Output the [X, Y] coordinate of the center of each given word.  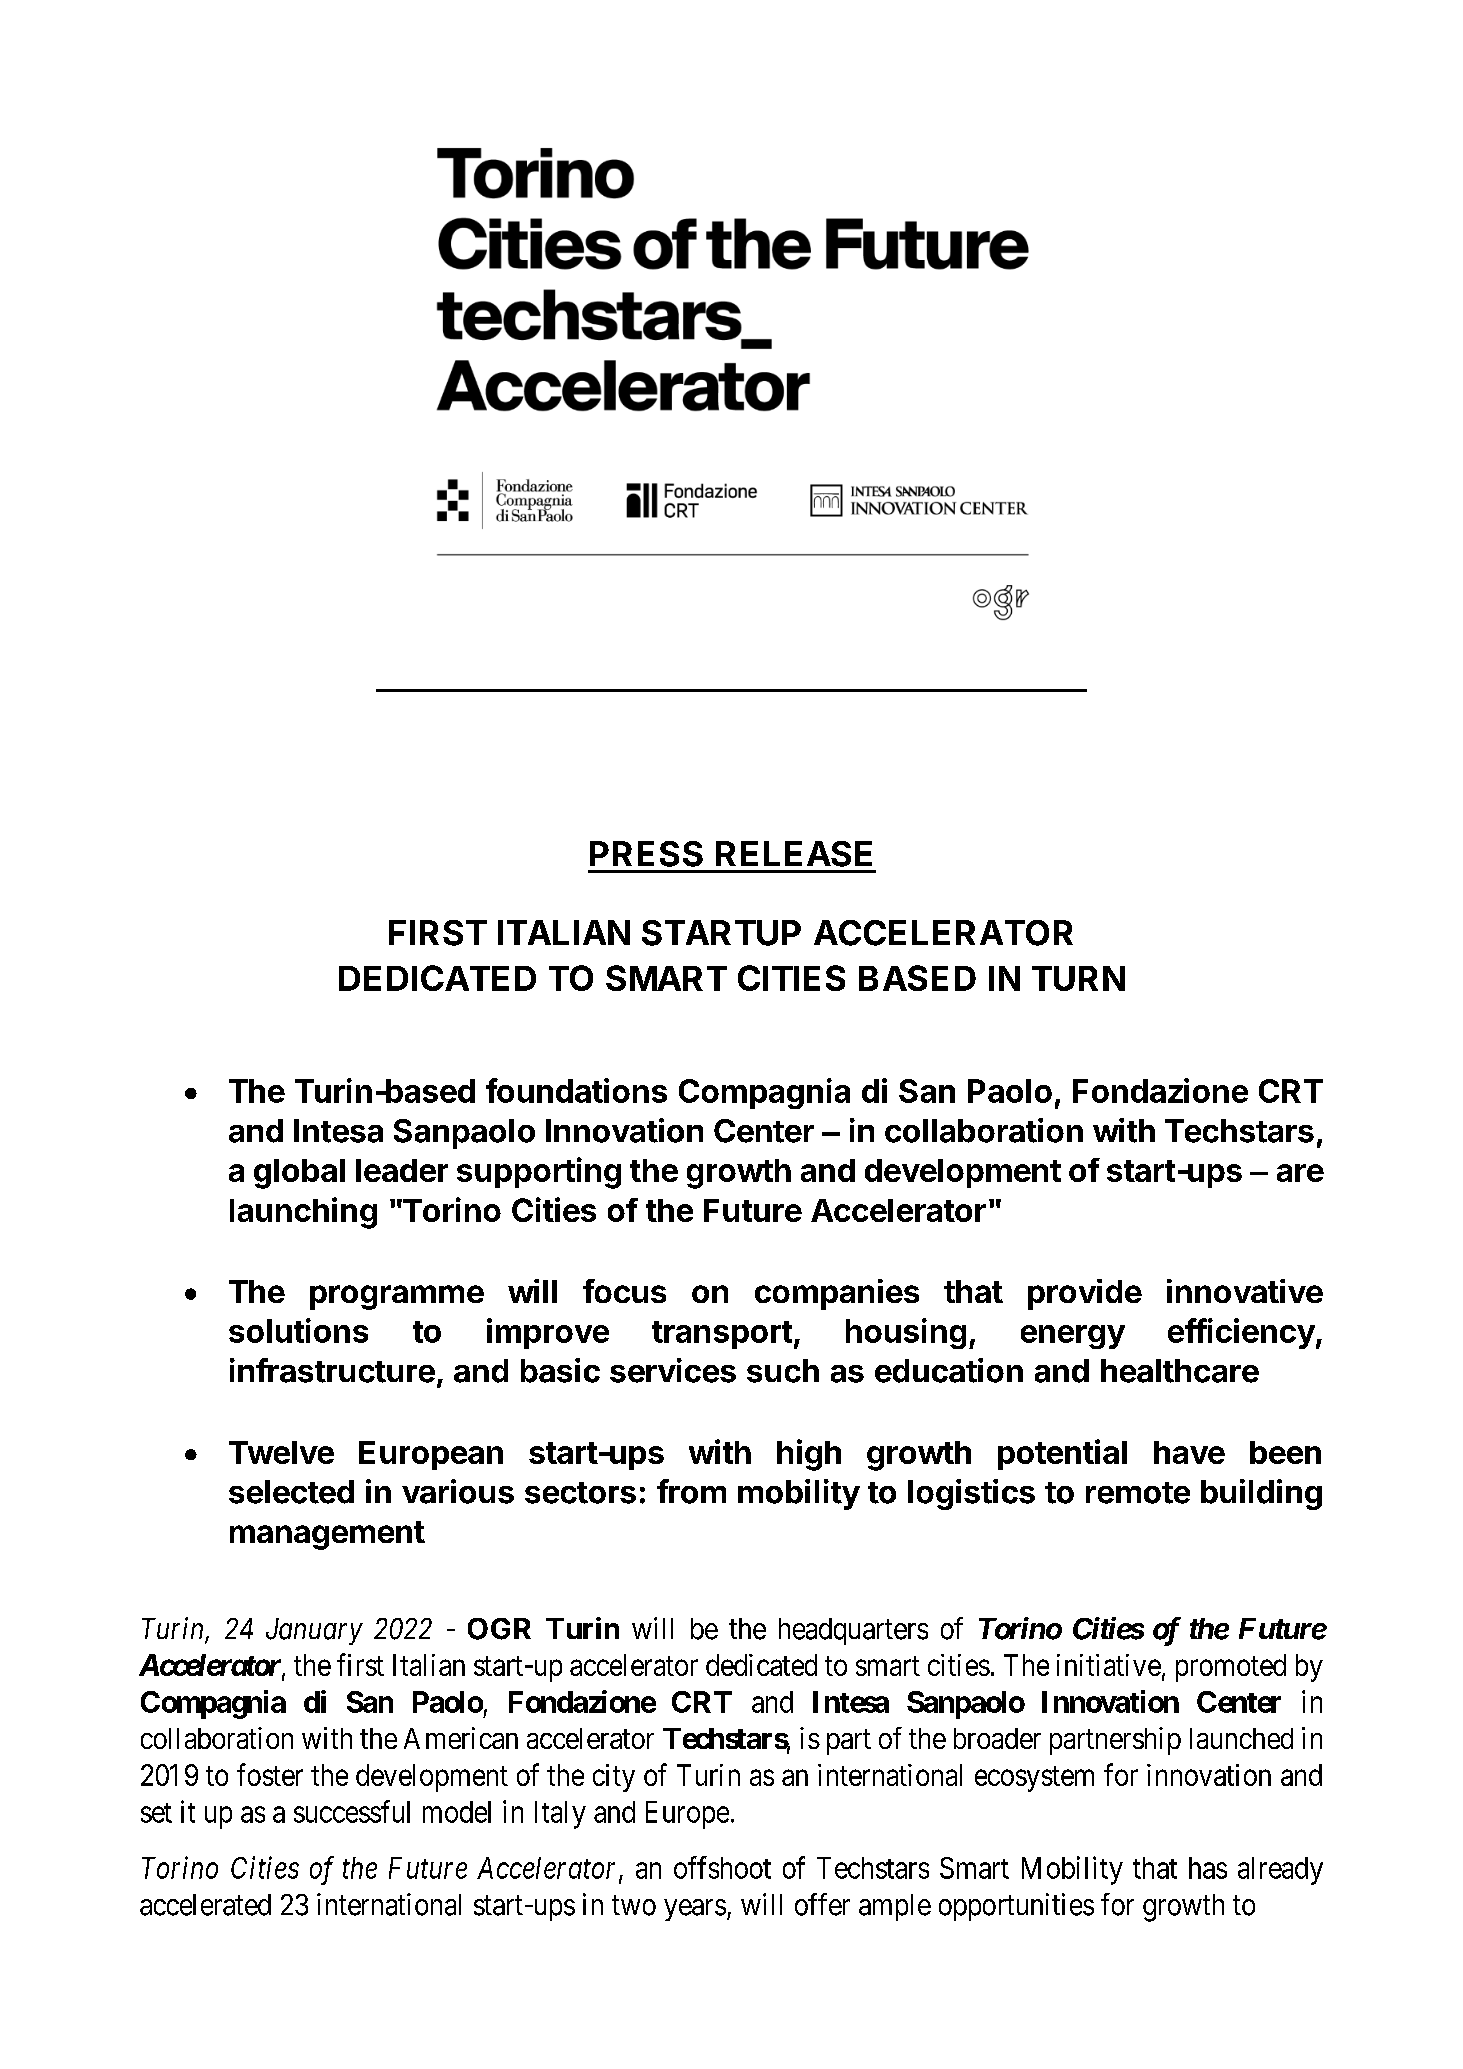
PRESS [646, 854]
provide [1085, 1294]
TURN [1078, 978]
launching [303, 1213]
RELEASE [794, 854]
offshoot [722, 1867]
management [327, 1535]
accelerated [205, 1905]
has [1208, 1868]
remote [1138, 1493]
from [691, 1491]
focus [624, 1291]
